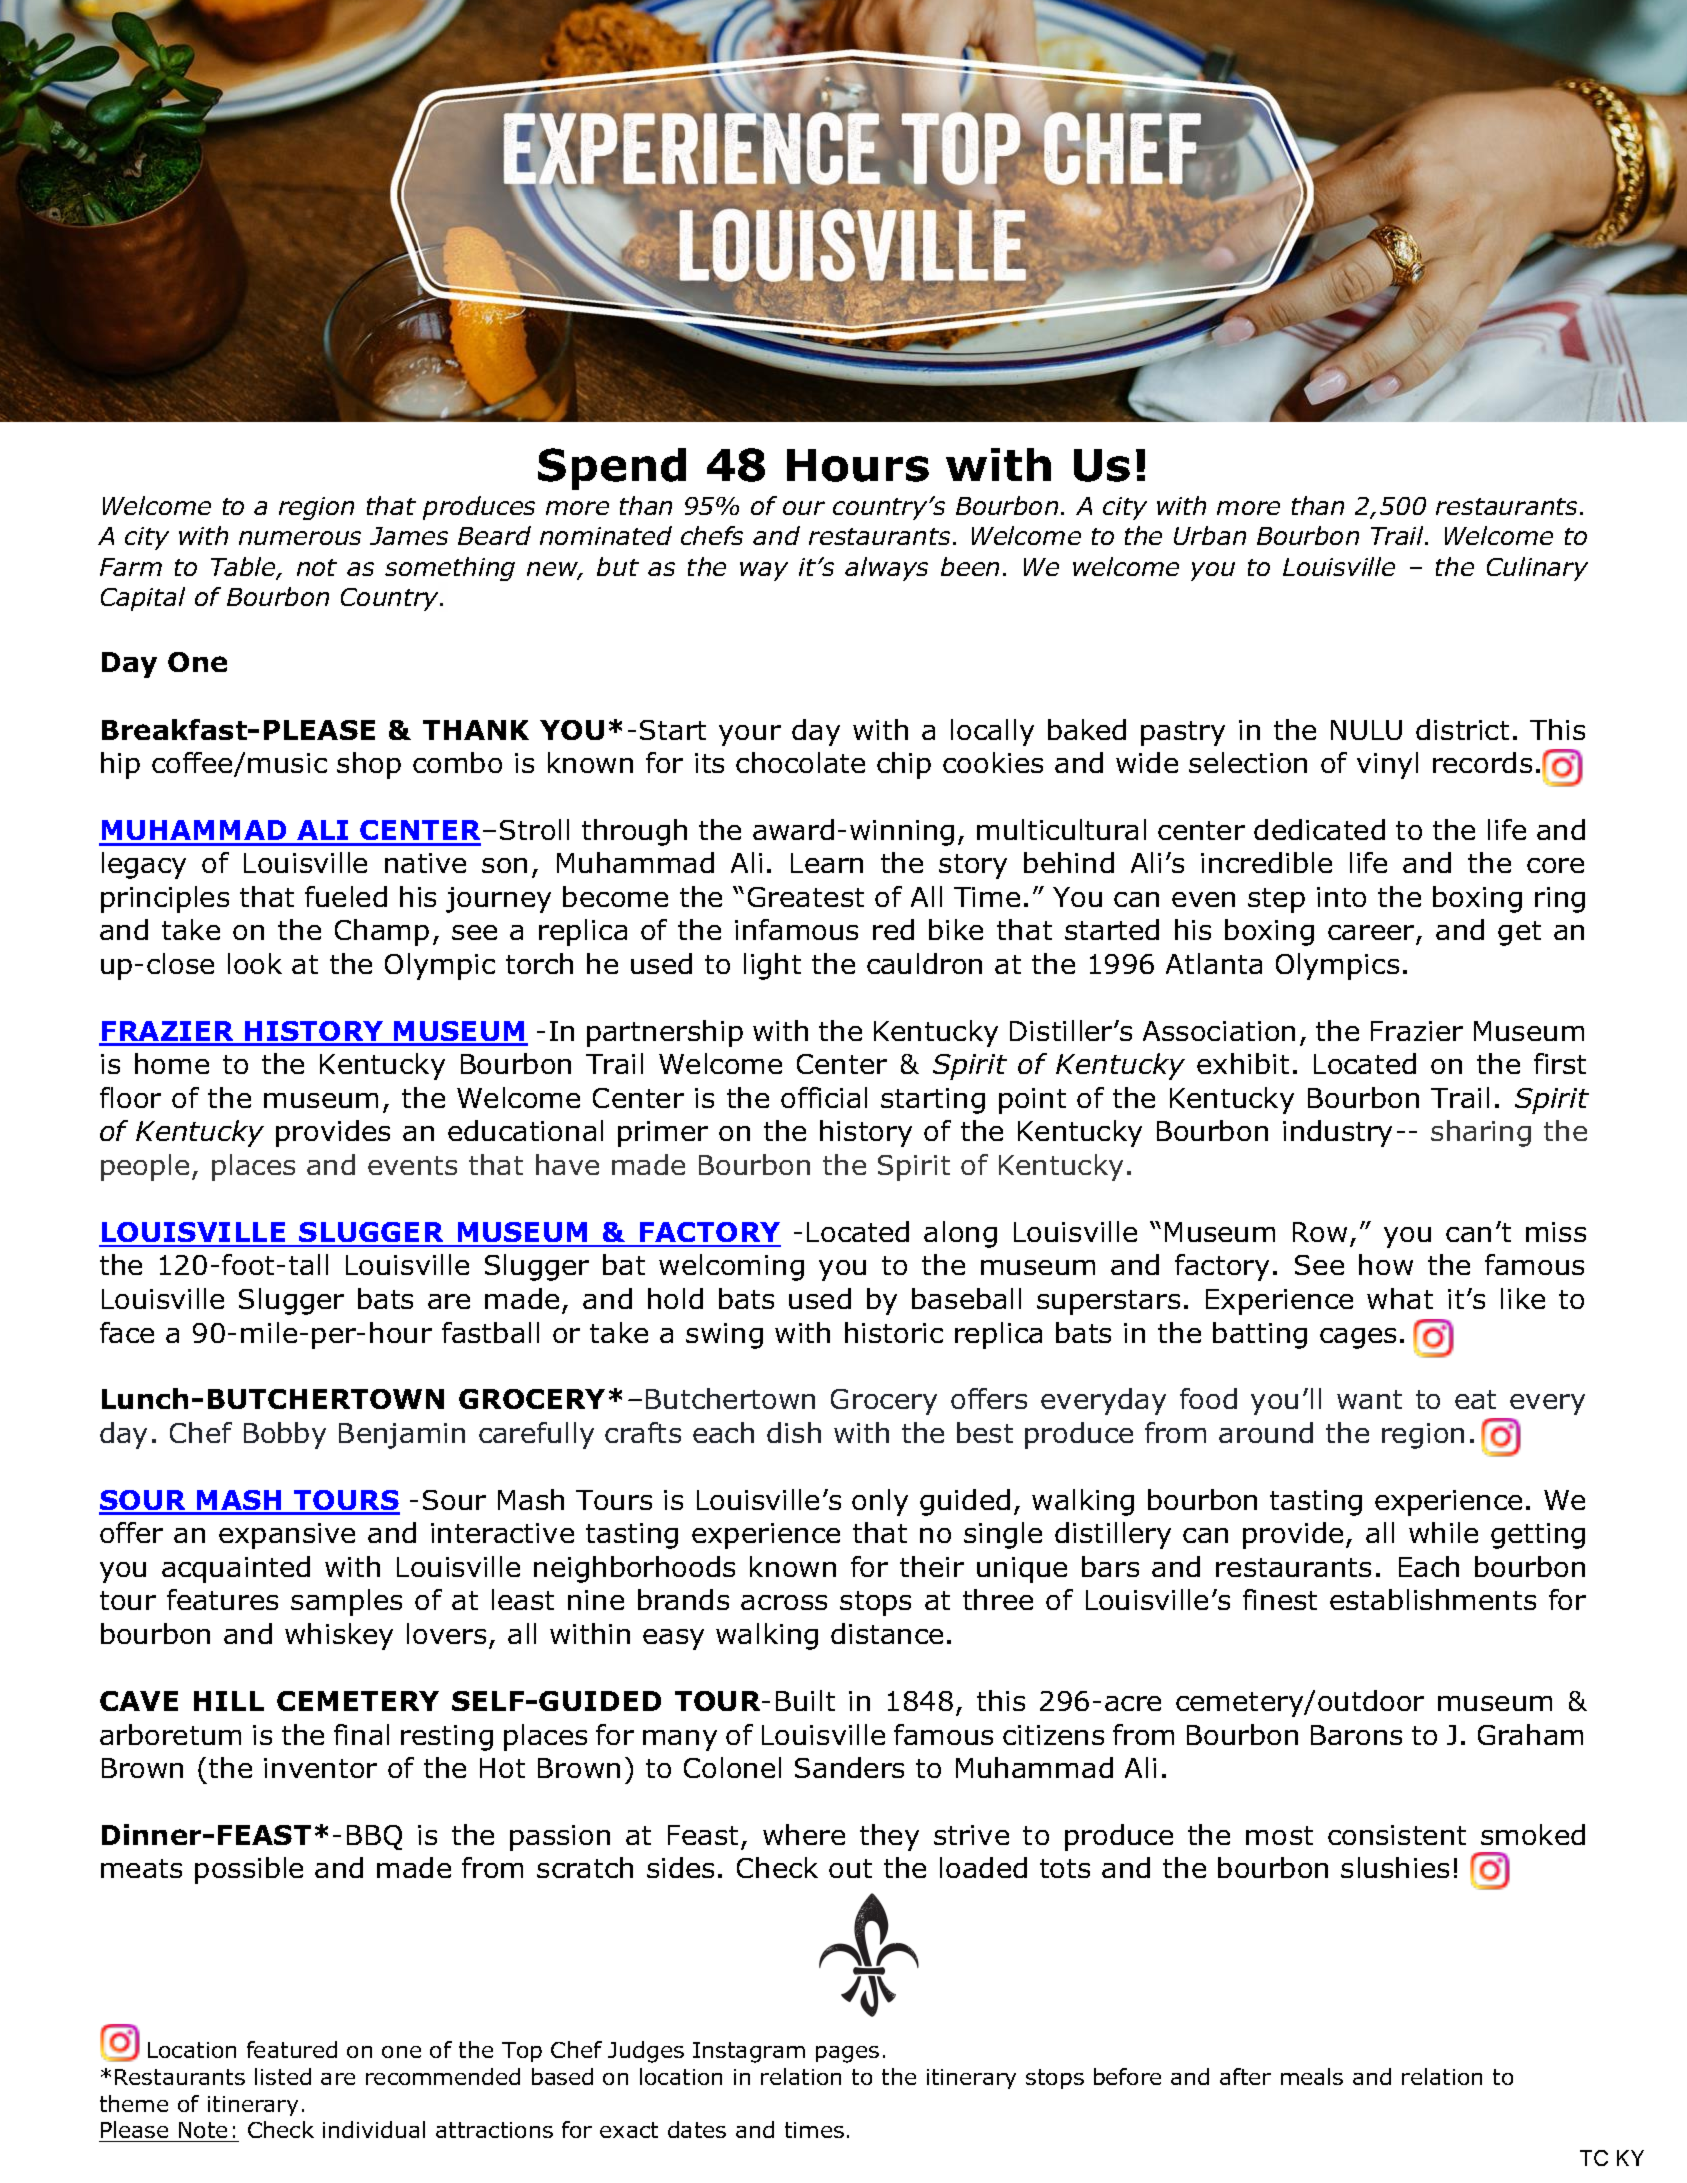  Describe the element at coordinates (1537, 569) in the page. I see `Culinary` at that location.
